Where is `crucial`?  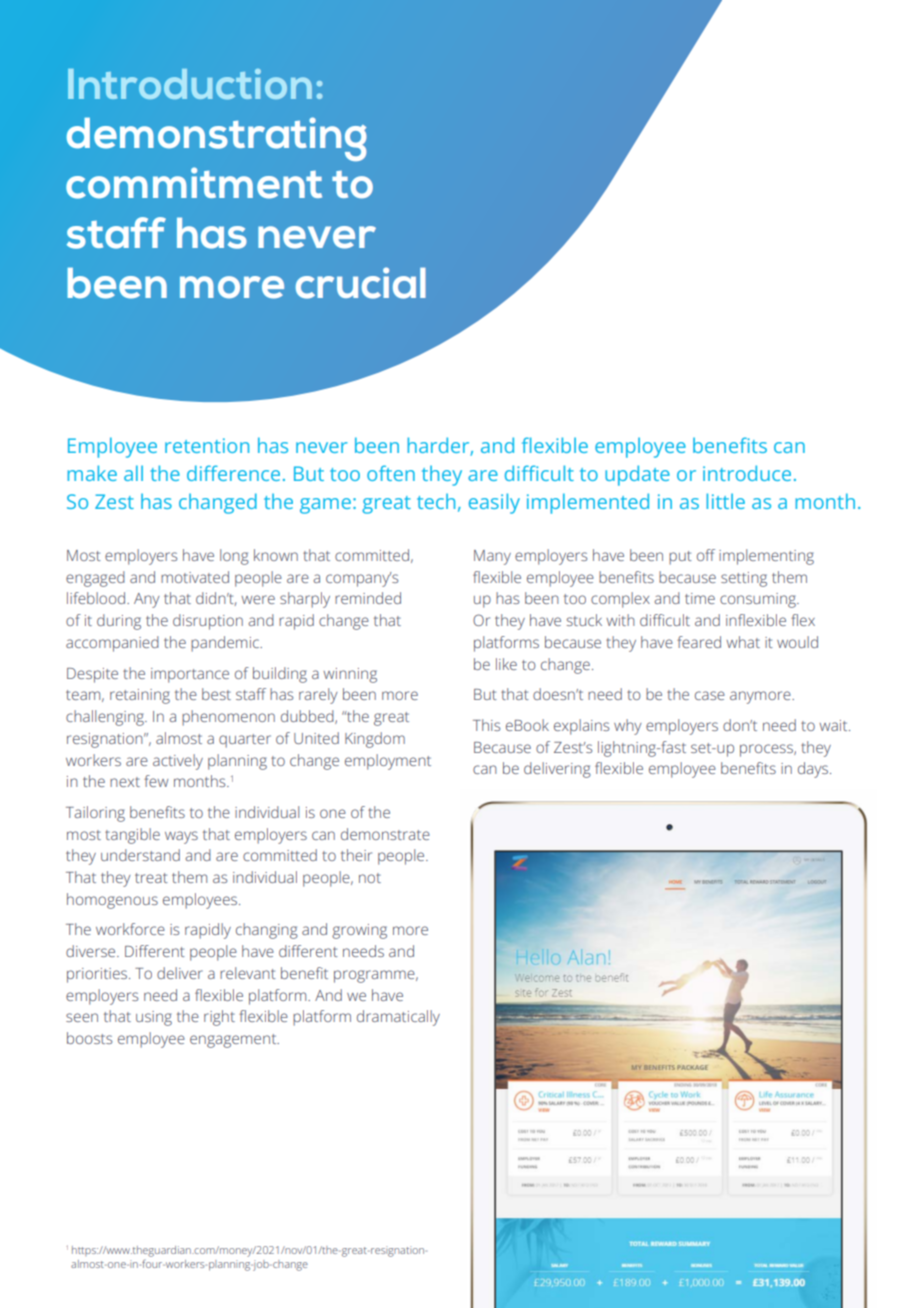 crucial is located at coordinates (361, 283).
